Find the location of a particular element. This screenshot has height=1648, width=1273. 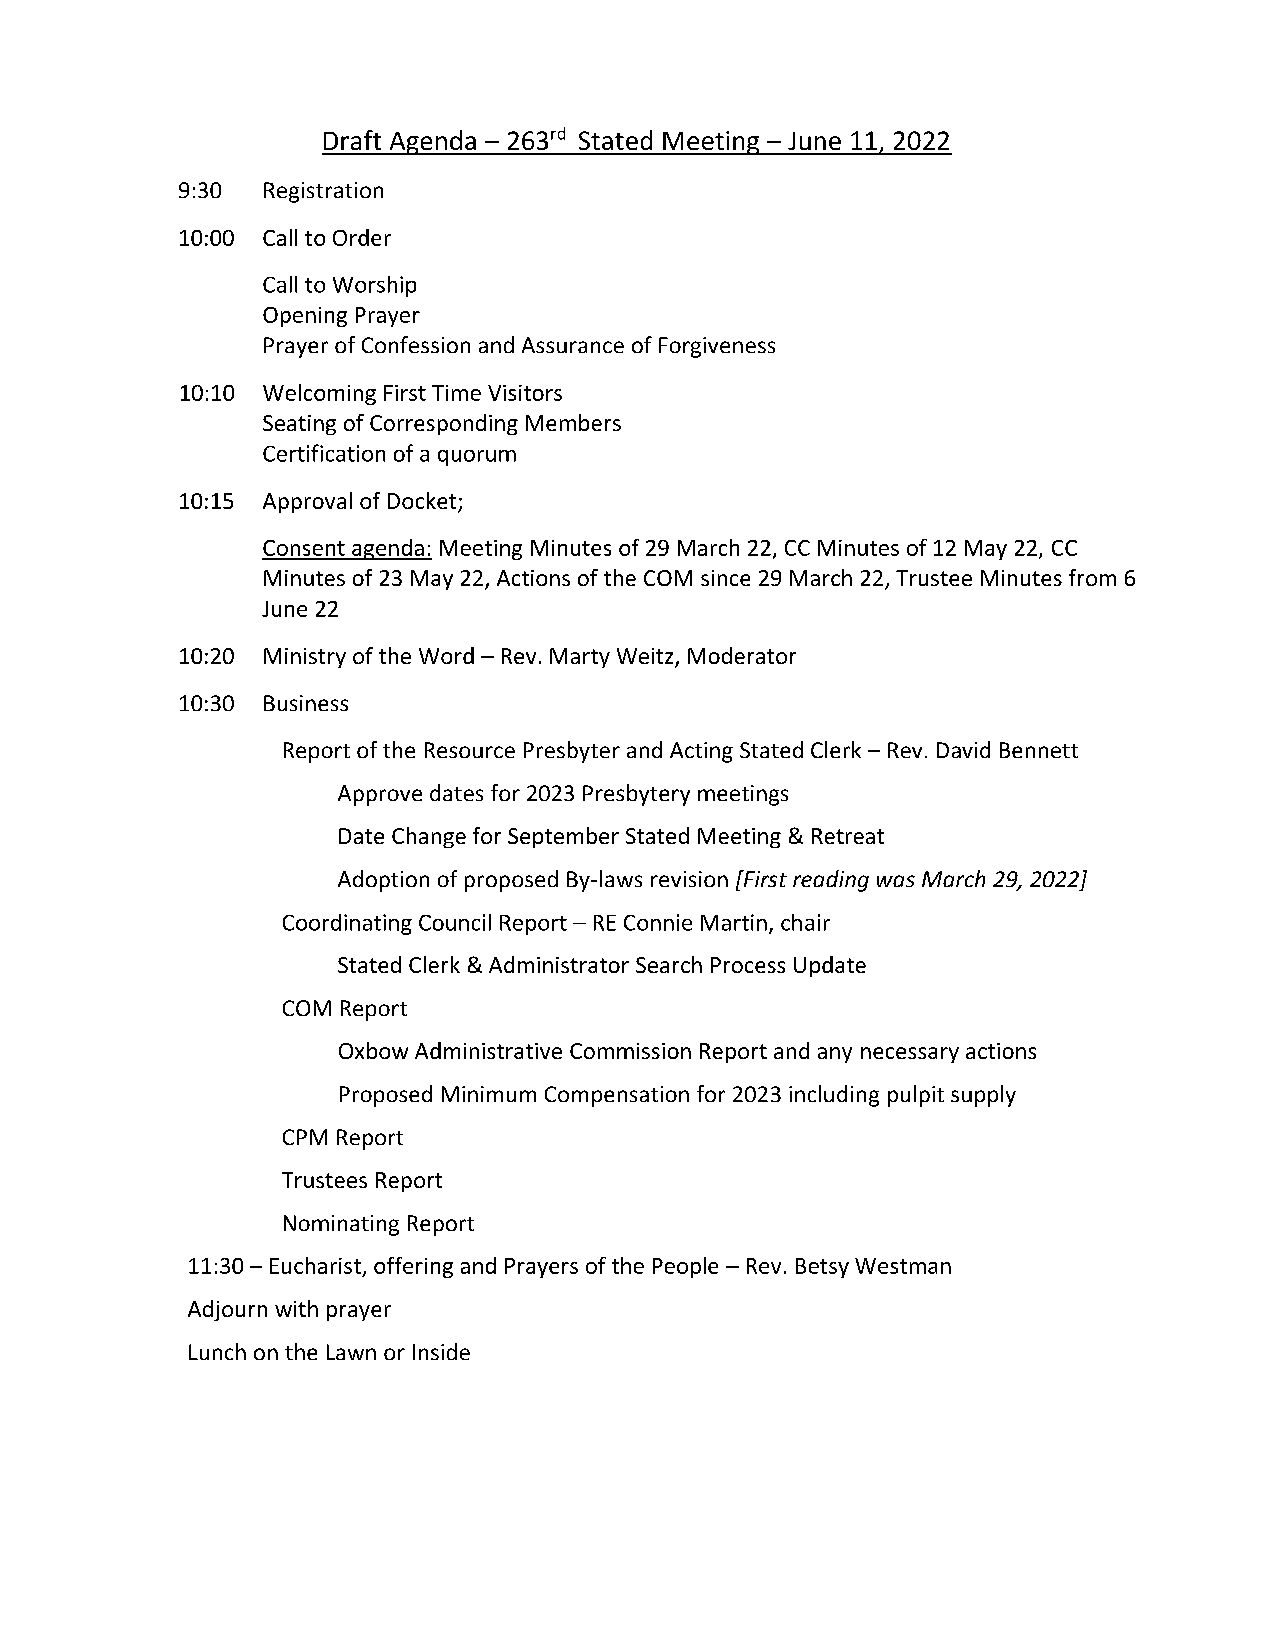

was is located at coordinates (896, 881).
